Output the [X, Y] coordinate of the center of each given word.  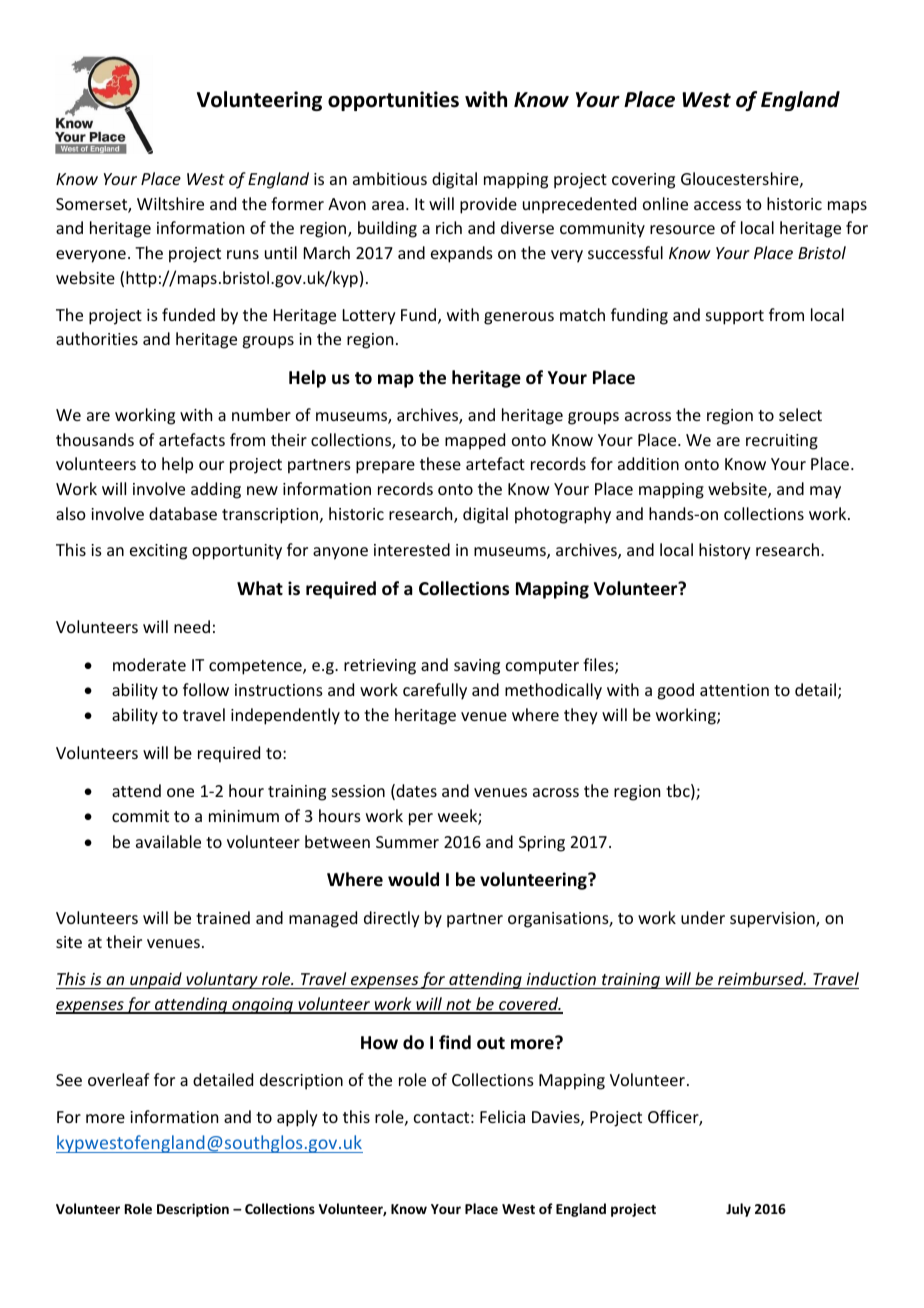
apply [297, 1118]
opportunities [393, 101]
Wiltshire [170, 203]
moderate [149, 664]
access [717, 205]
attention [734, 690]
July [738, 1210]
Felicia [502, 1116]
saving [477, 667]
